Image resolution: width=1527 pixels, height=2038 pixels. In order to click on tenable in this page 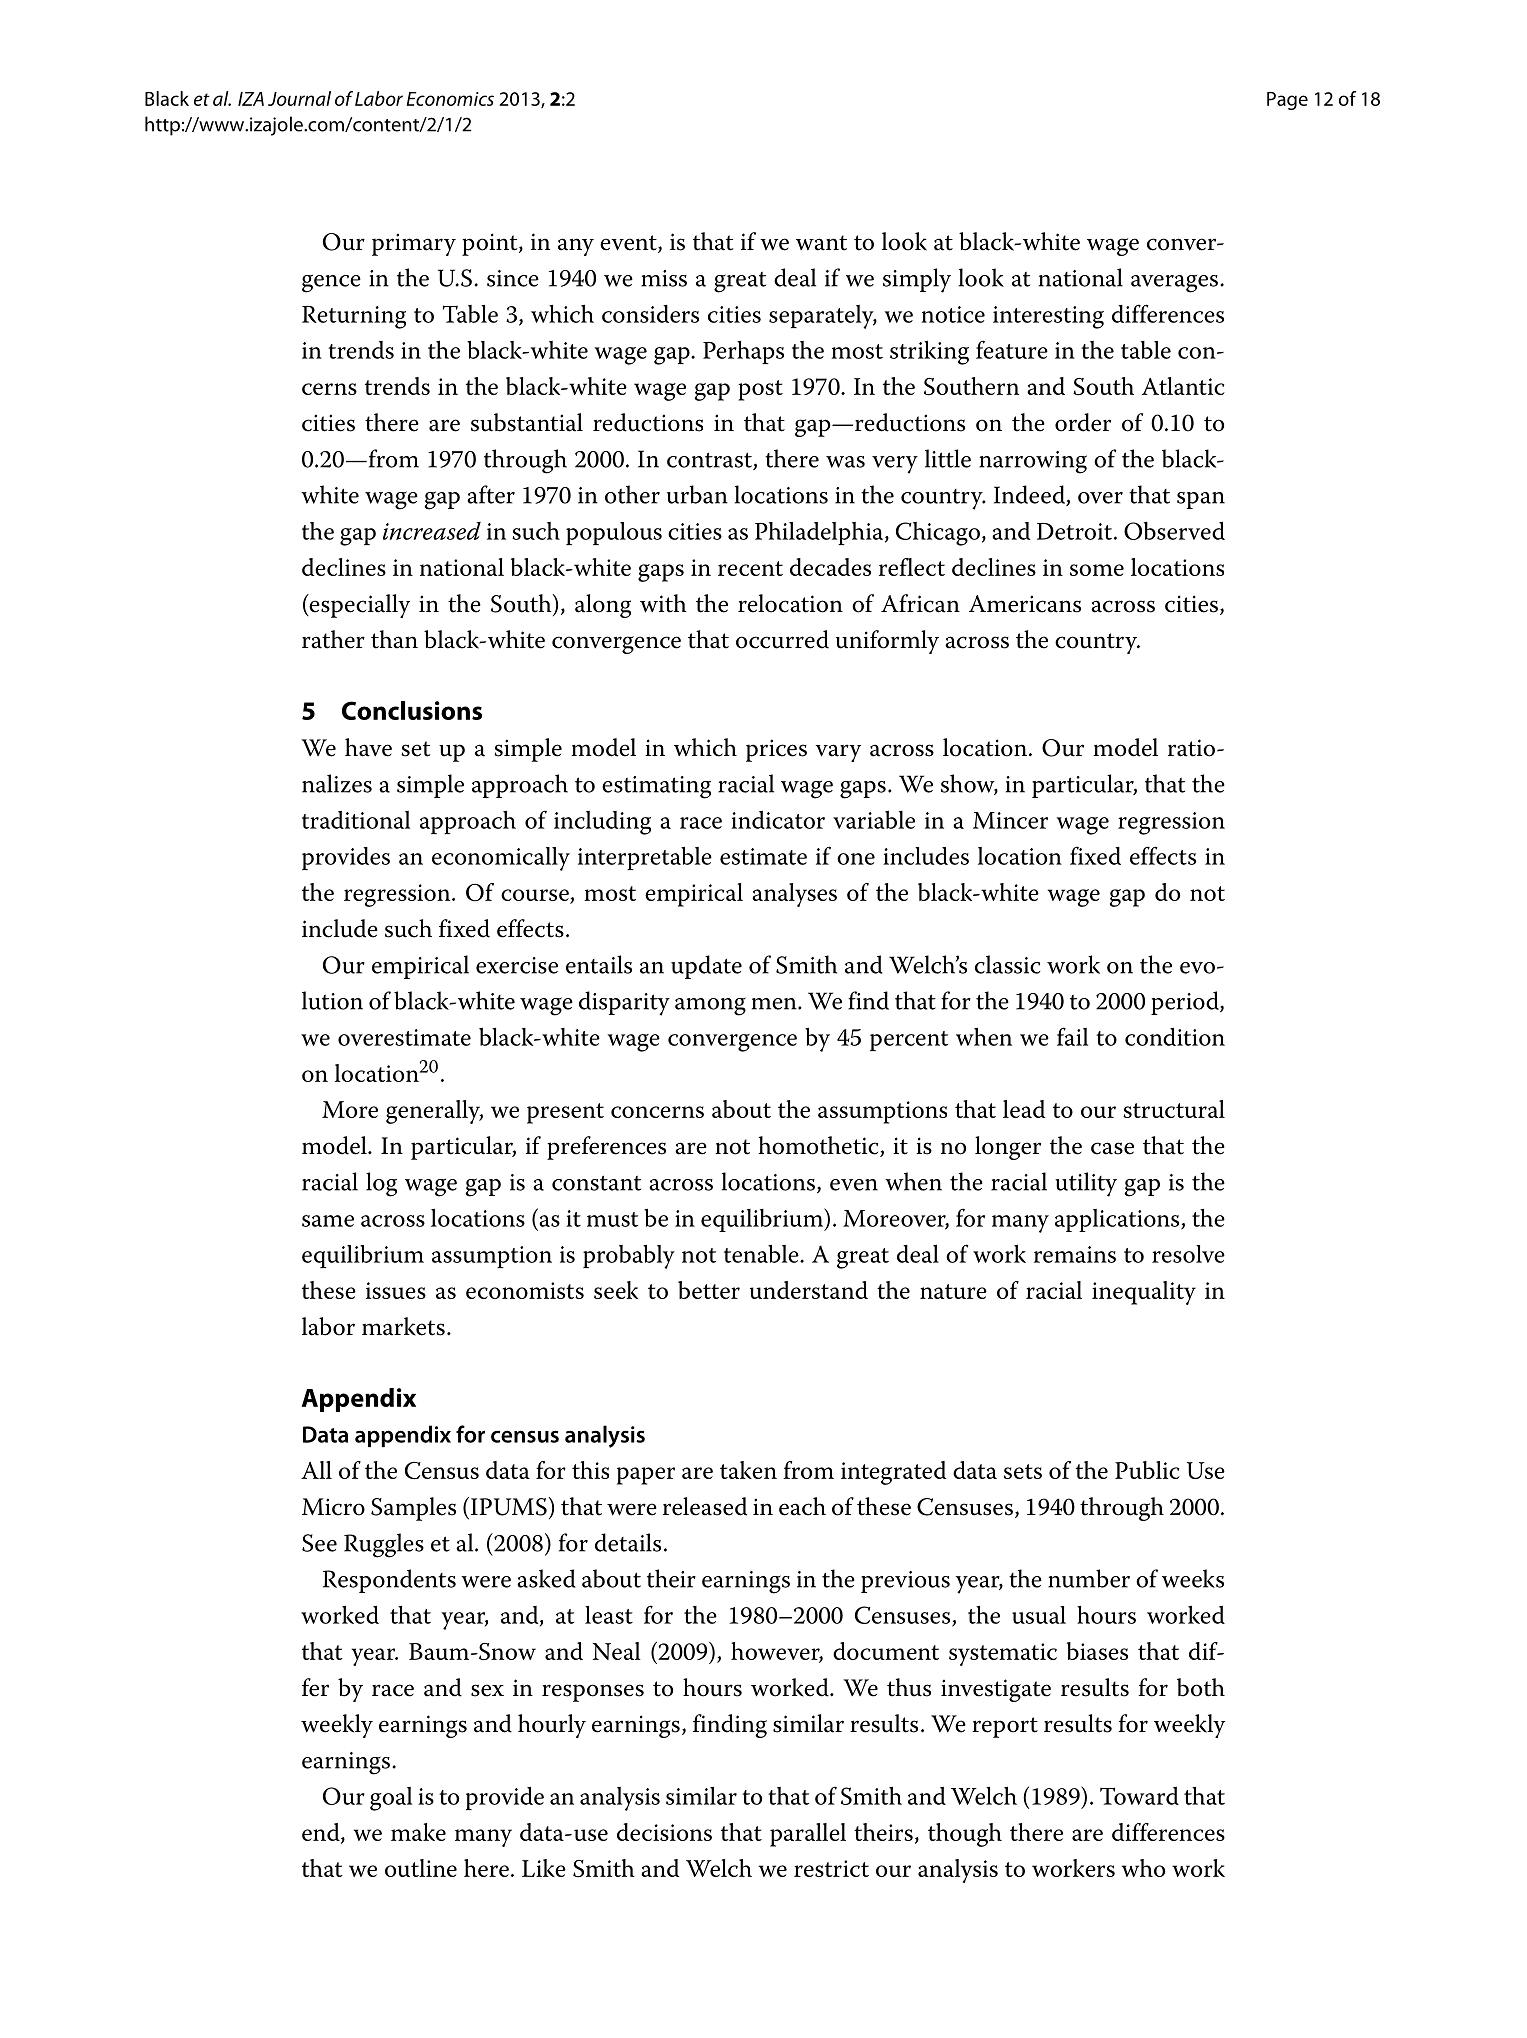, I will do `click(762, 1254)`.
